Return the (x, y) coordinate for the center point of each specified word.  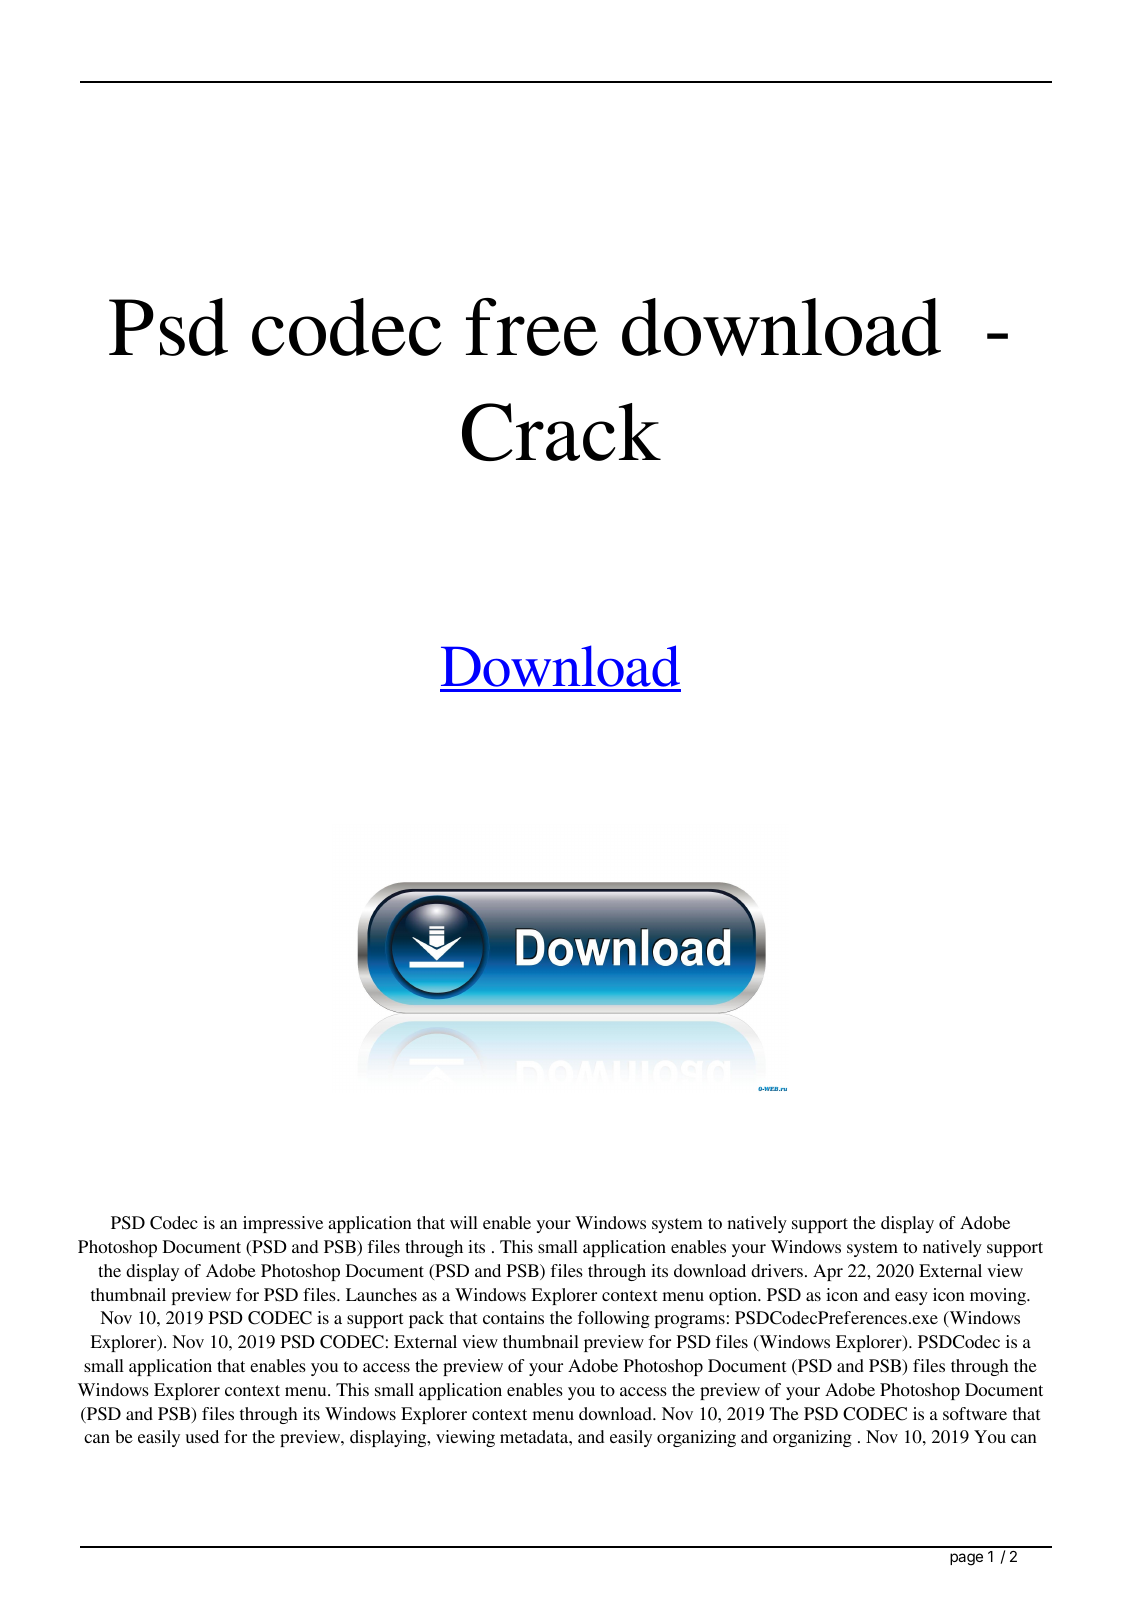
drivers (777, 1270)
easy (911, 1298)
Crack (561, 432)
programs (690, 1321)
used (202, 1436)
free (531, 327)
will (464, 1222)
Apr (828, 1272)
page (966, 1559)
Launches (381, 1294)
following (614, 1319)
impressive (283, 1224)
